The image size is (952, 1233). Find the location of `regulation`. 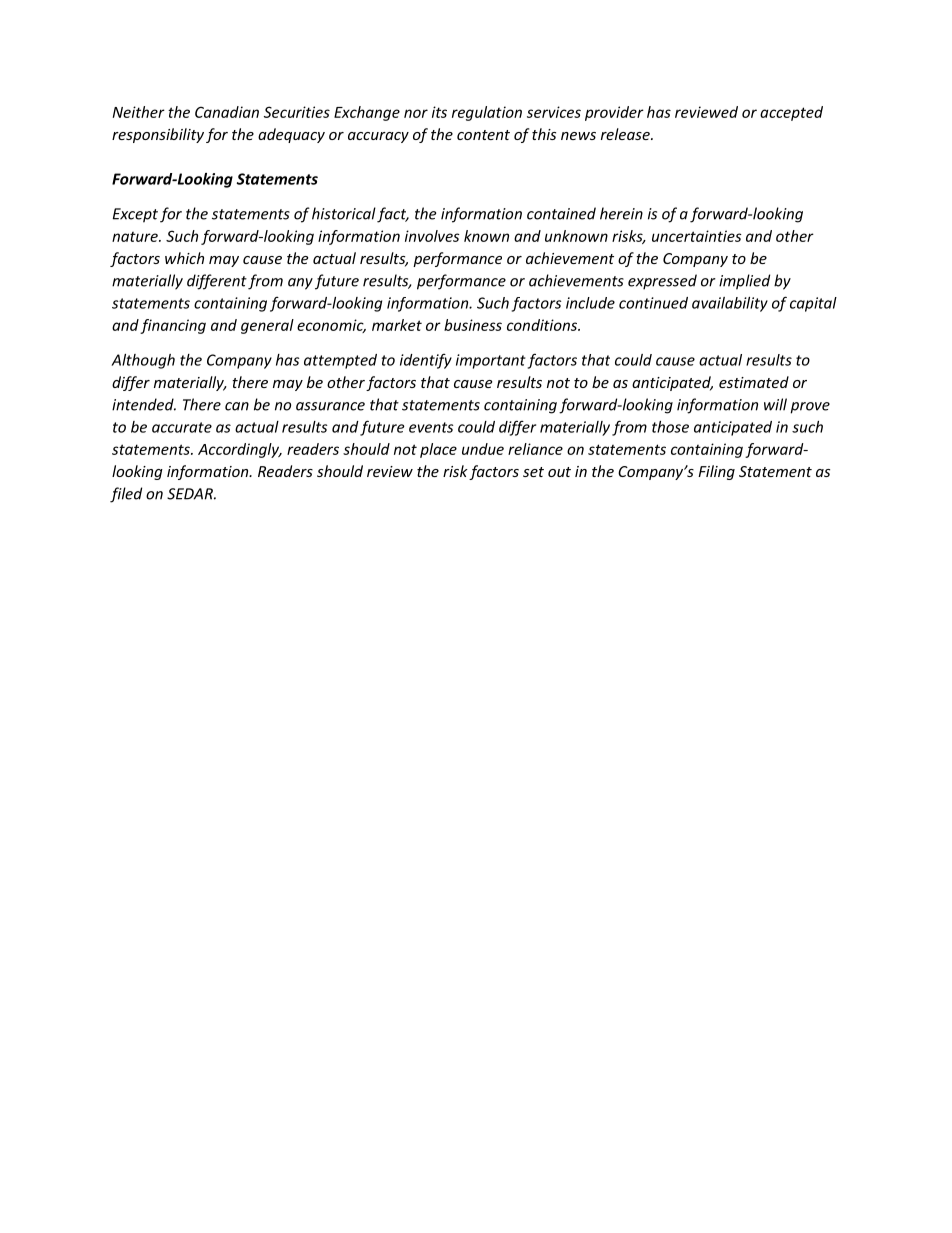

regulation is located at coordinates (487, 113).
